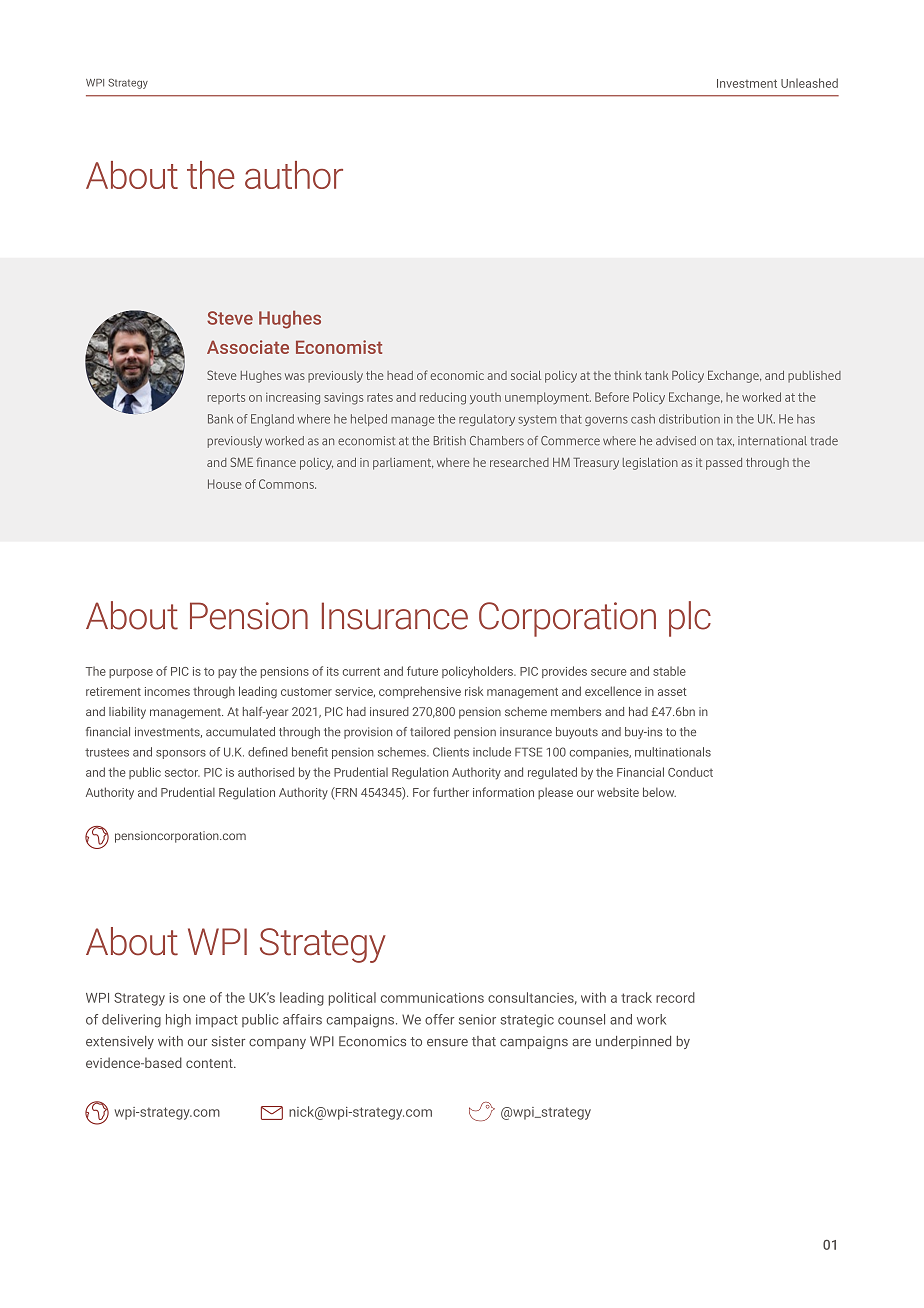 This document has width=924, height=1308. Describe the element at coordinates (675, 997) in the document. I see `record` at that location.
